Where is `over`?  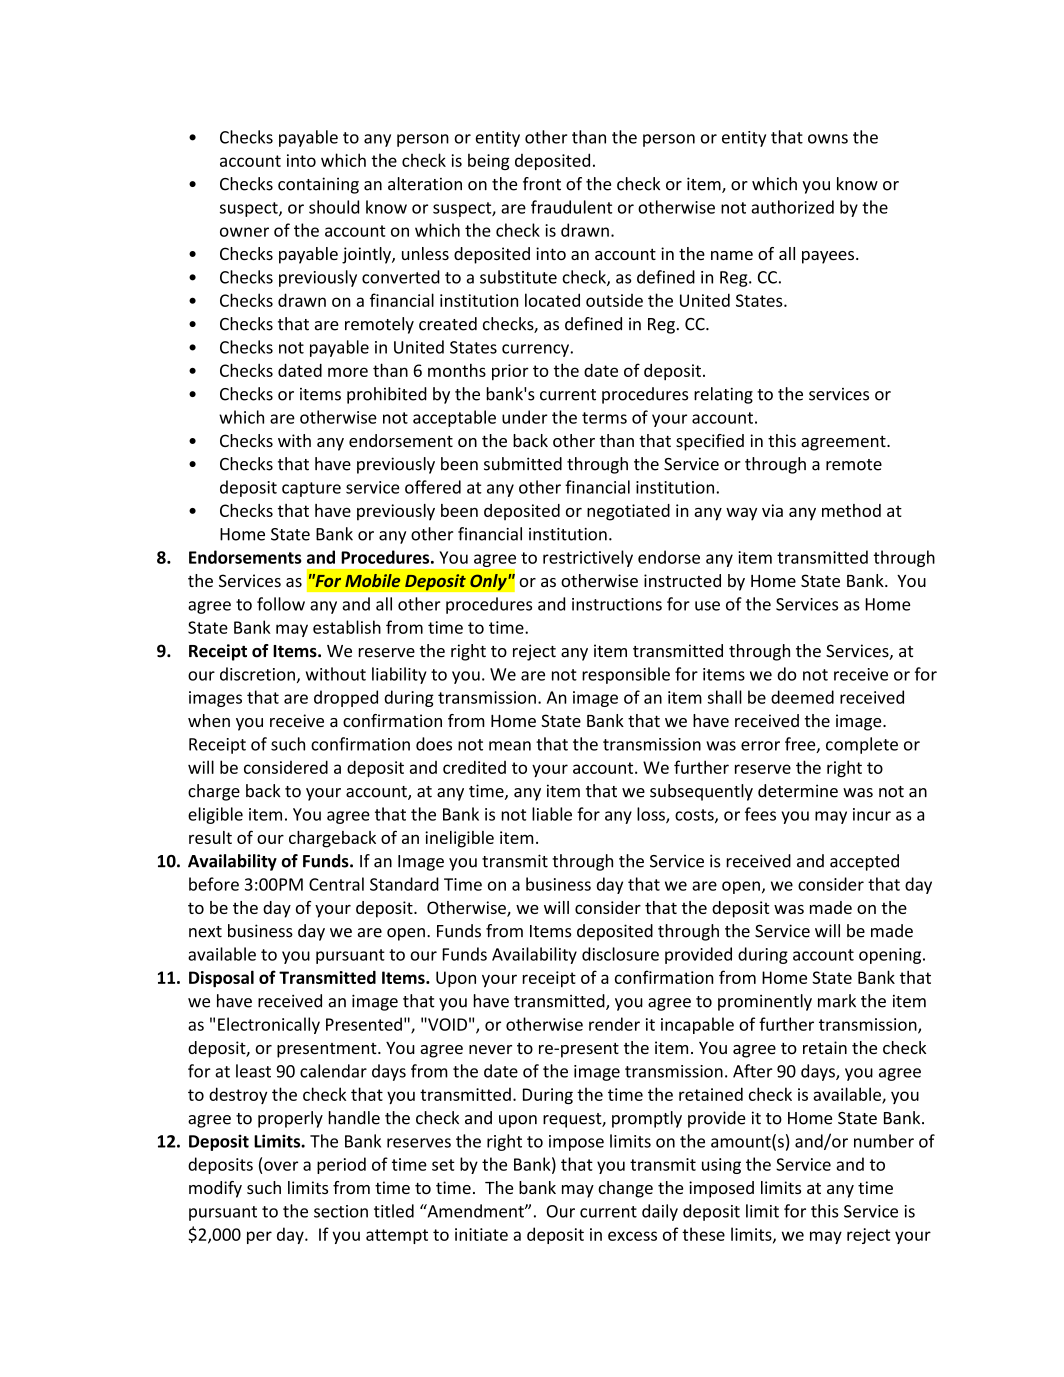 over is located at coordinates (281, 1166).
